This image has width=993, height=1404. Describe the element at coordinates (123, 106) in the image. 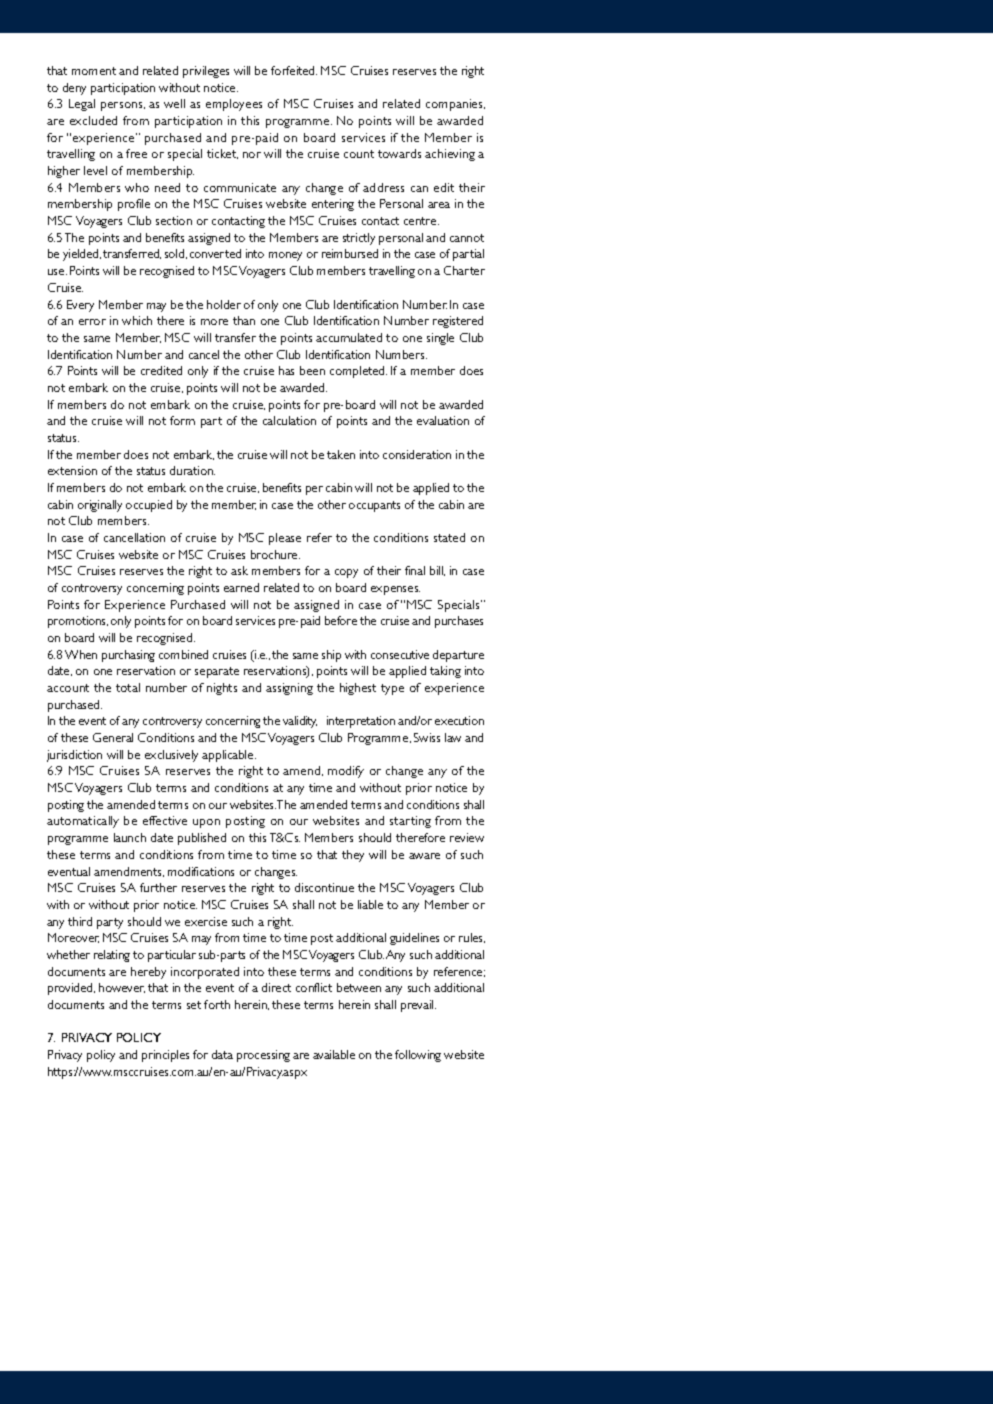

I see `persons` at that location.
